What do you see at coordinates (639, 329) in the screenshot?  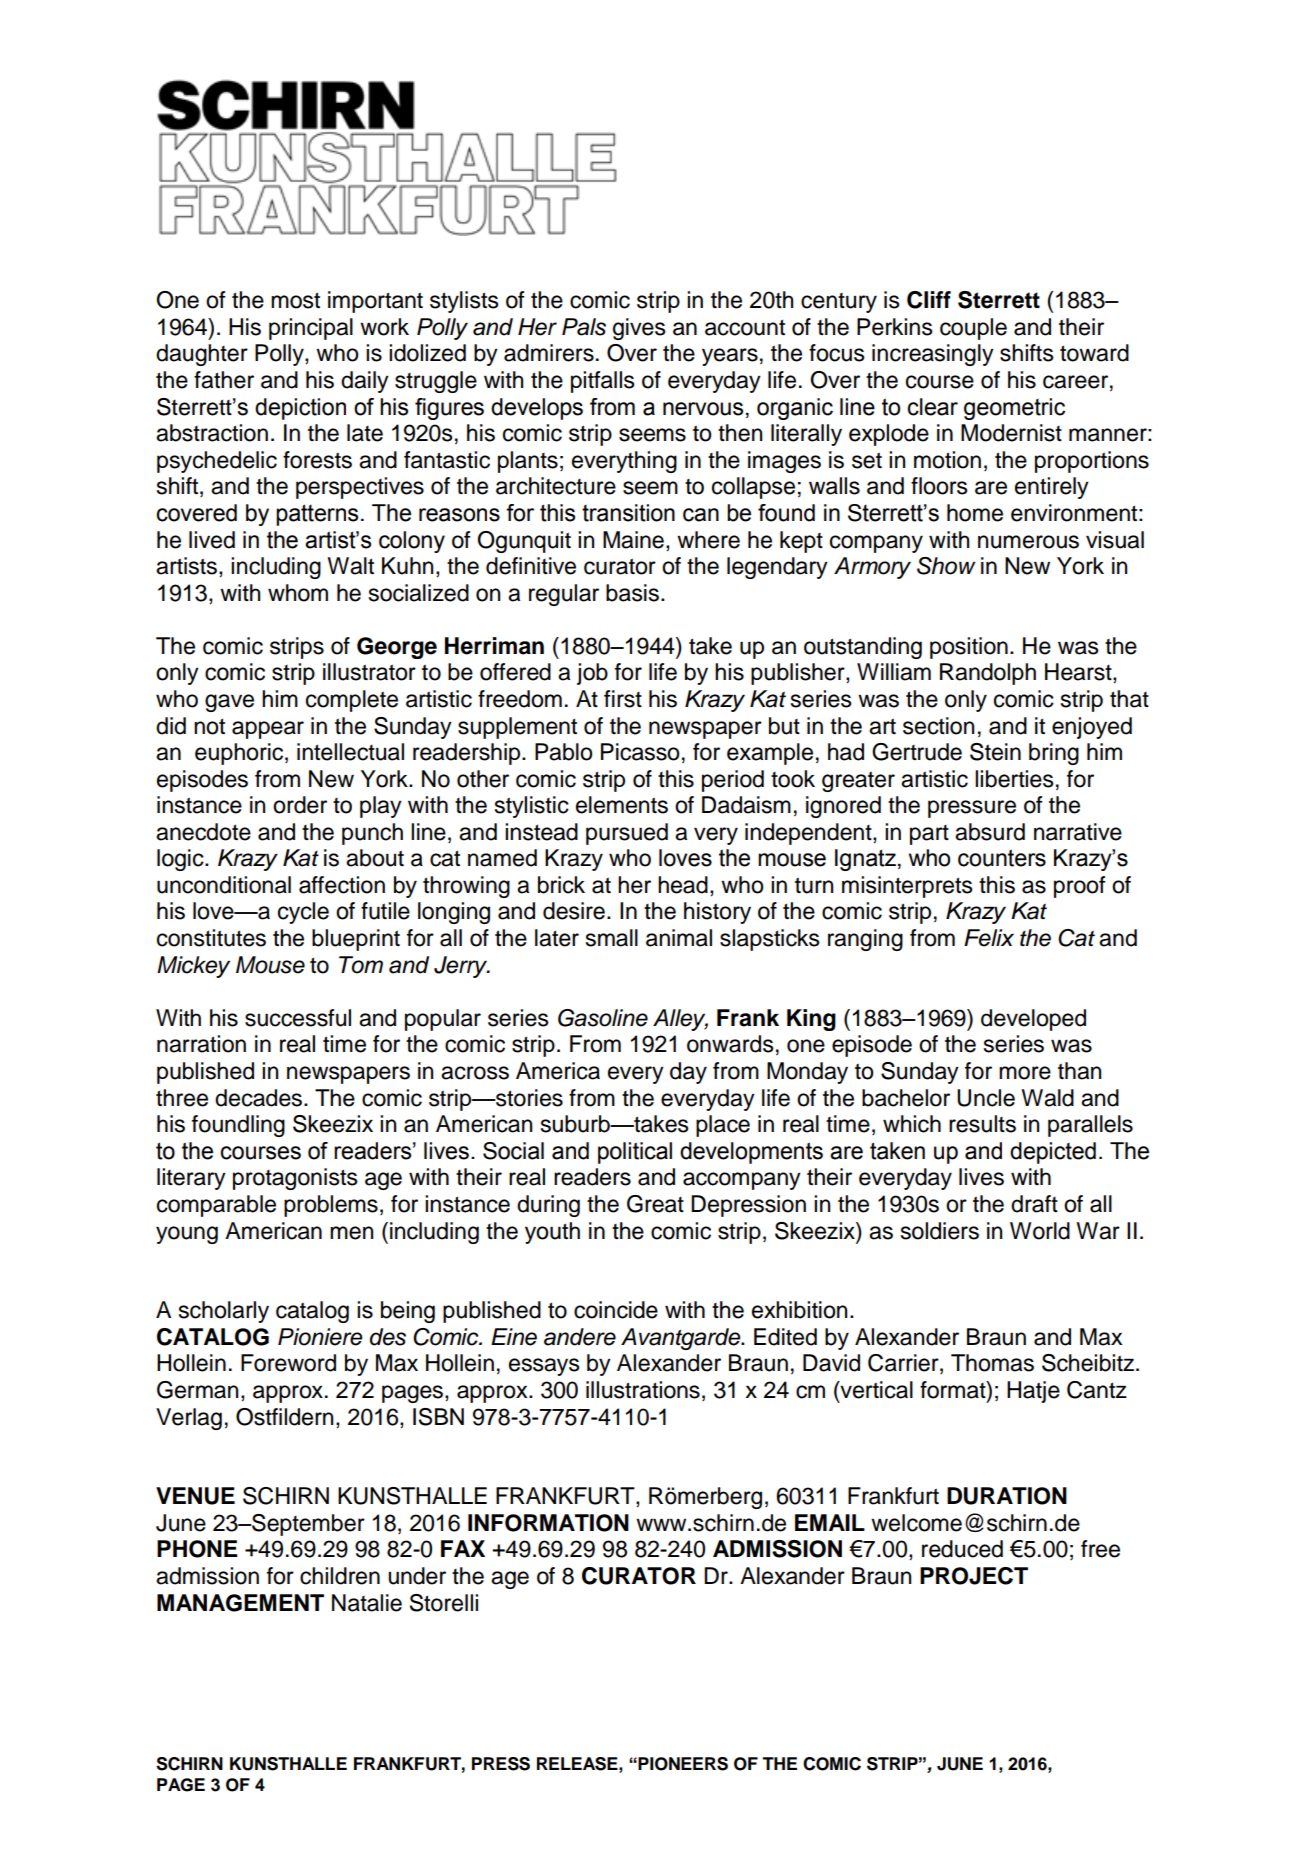 I see `gives` at bounding box center [639, 329].
